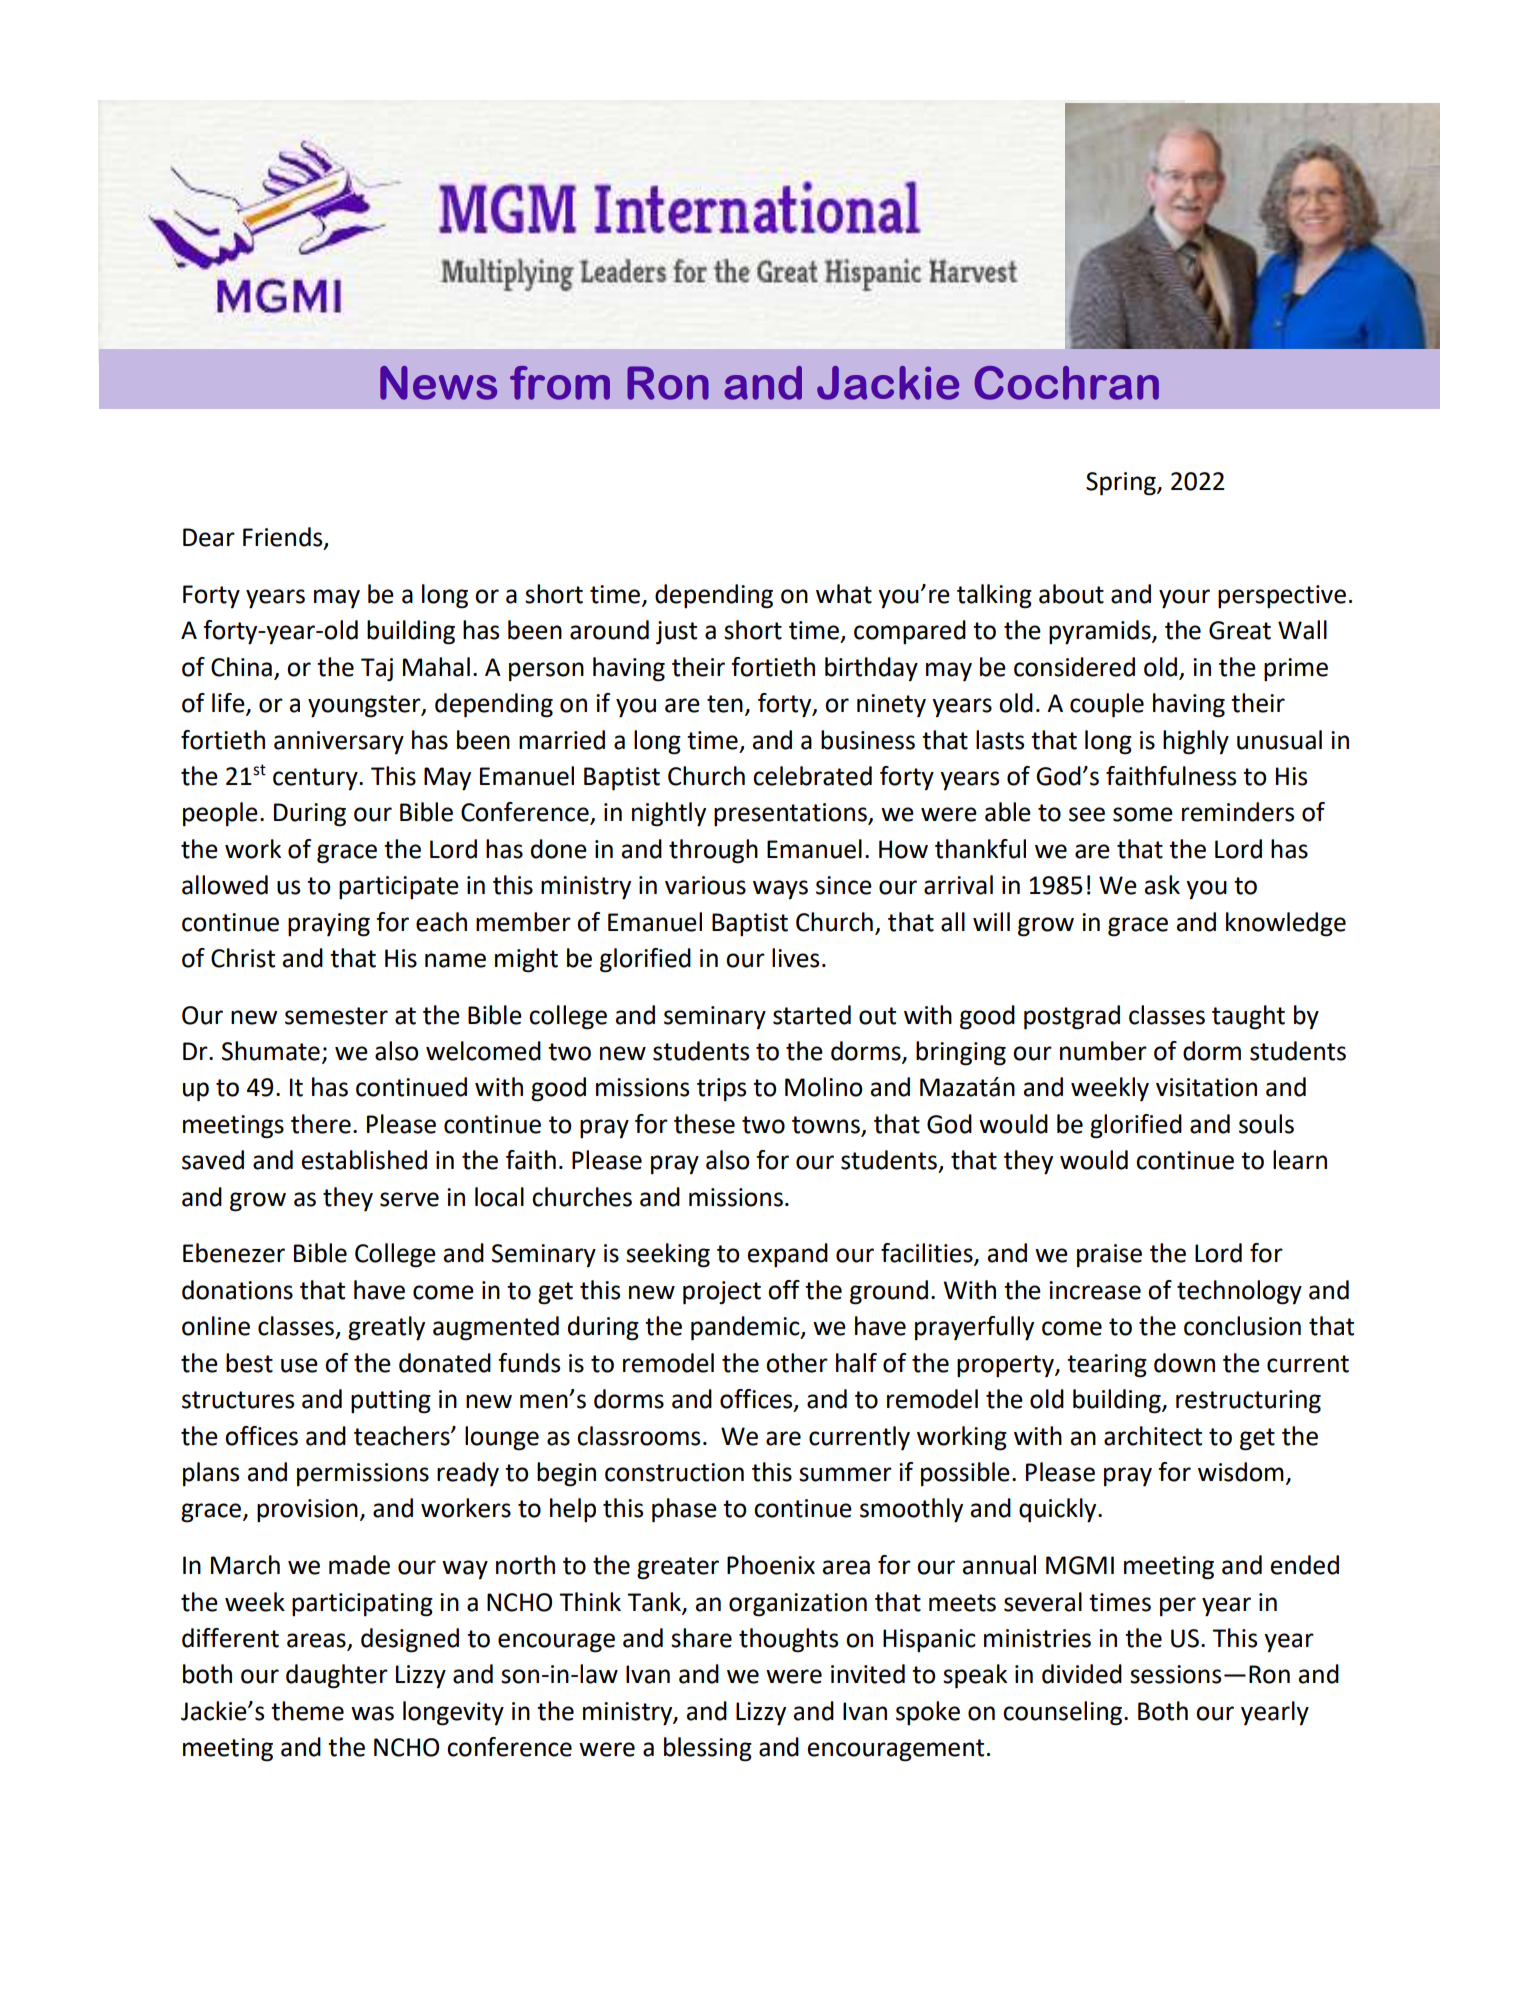  I want to click on trips, so click(721, 1090).
